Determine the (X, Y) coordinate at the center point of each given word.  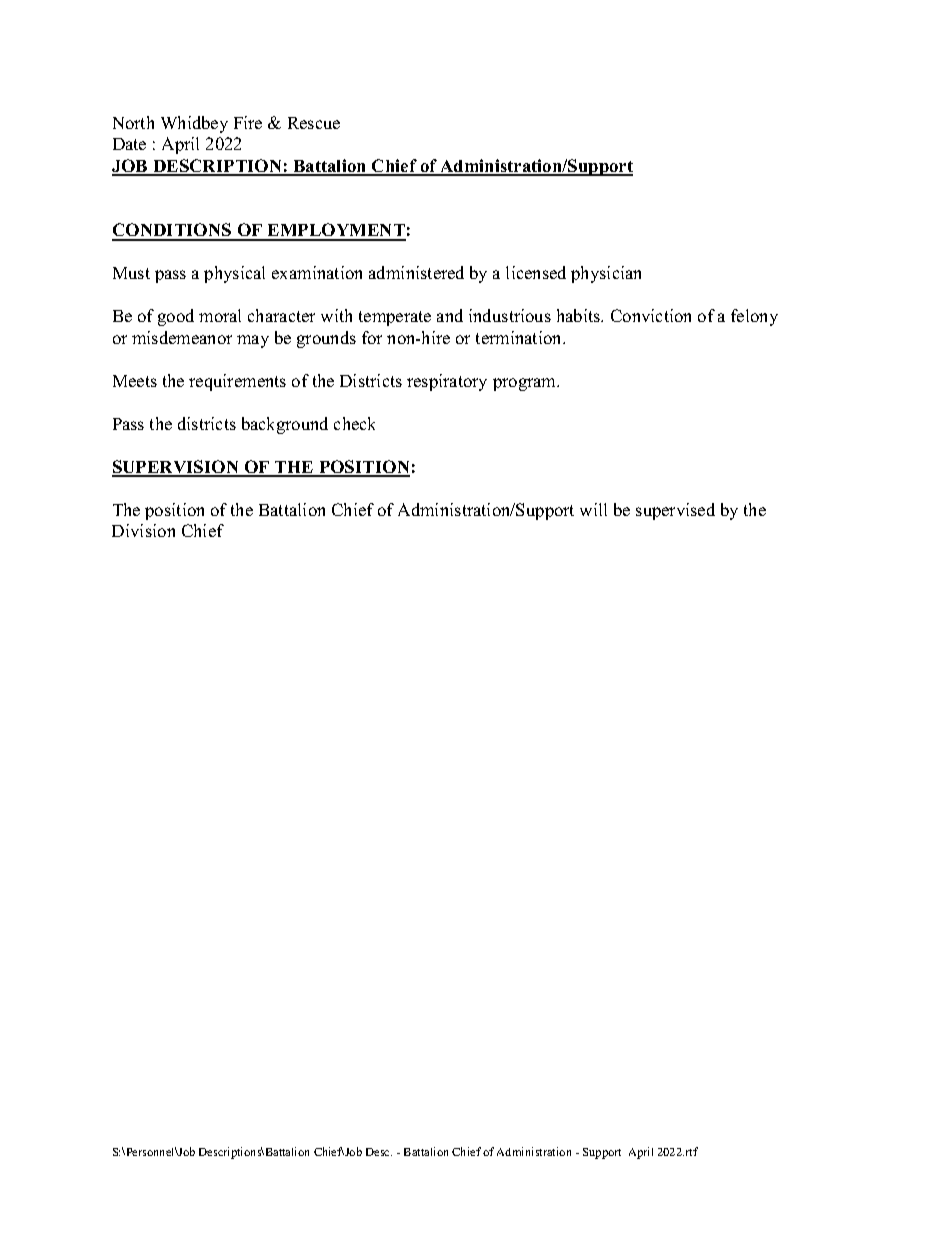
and (450, 315)
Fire (248, 122)
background (285, 425)
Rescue (314, 123)
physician (606, 274)
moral (220, 315)
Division (143, 530)
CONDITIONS (173, 231)
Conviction (651, 315)
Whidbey (194, 124)
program (526, 384)
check (354, 423)
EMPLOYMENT (336, 231)
